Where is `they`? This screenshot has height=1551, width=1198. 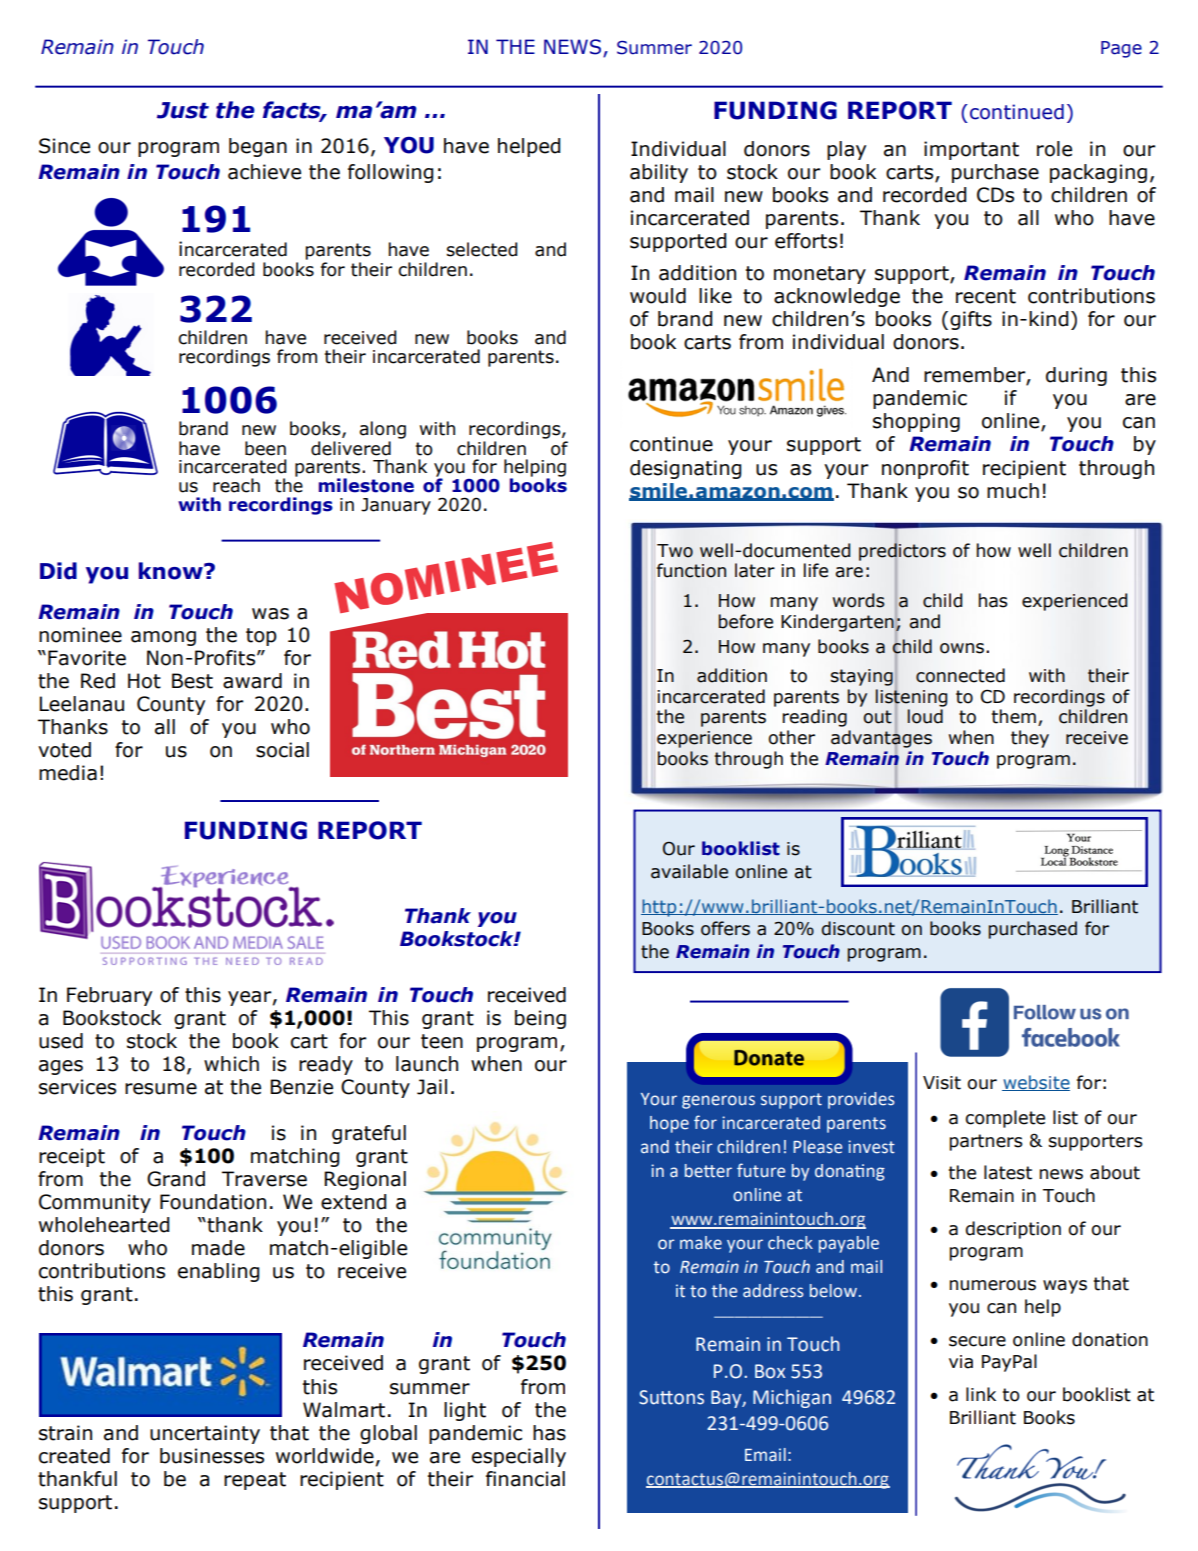 they is located at coordinates (1030, 739).
